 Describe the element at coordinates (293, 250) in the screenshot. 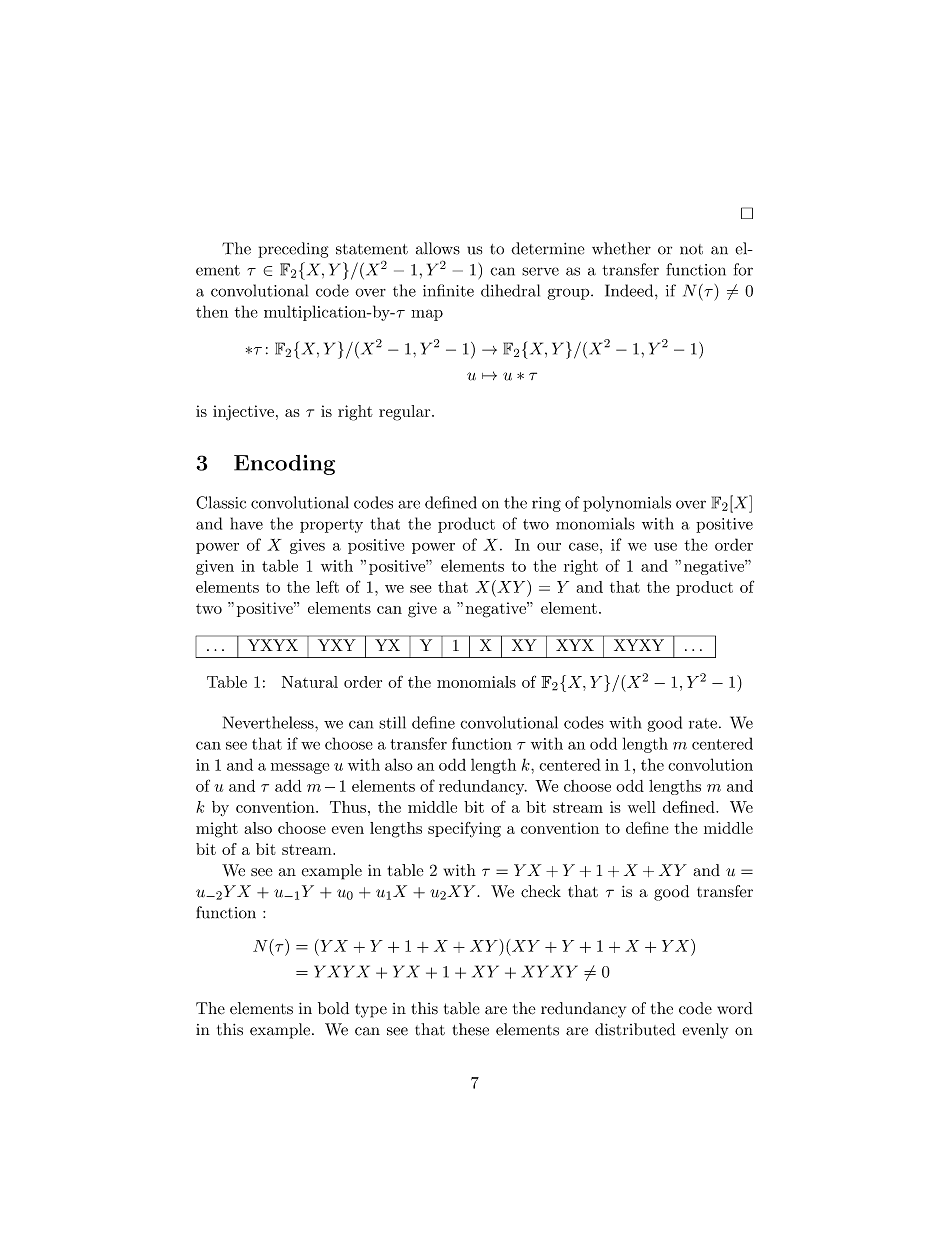

I see `preceding` at that location.
